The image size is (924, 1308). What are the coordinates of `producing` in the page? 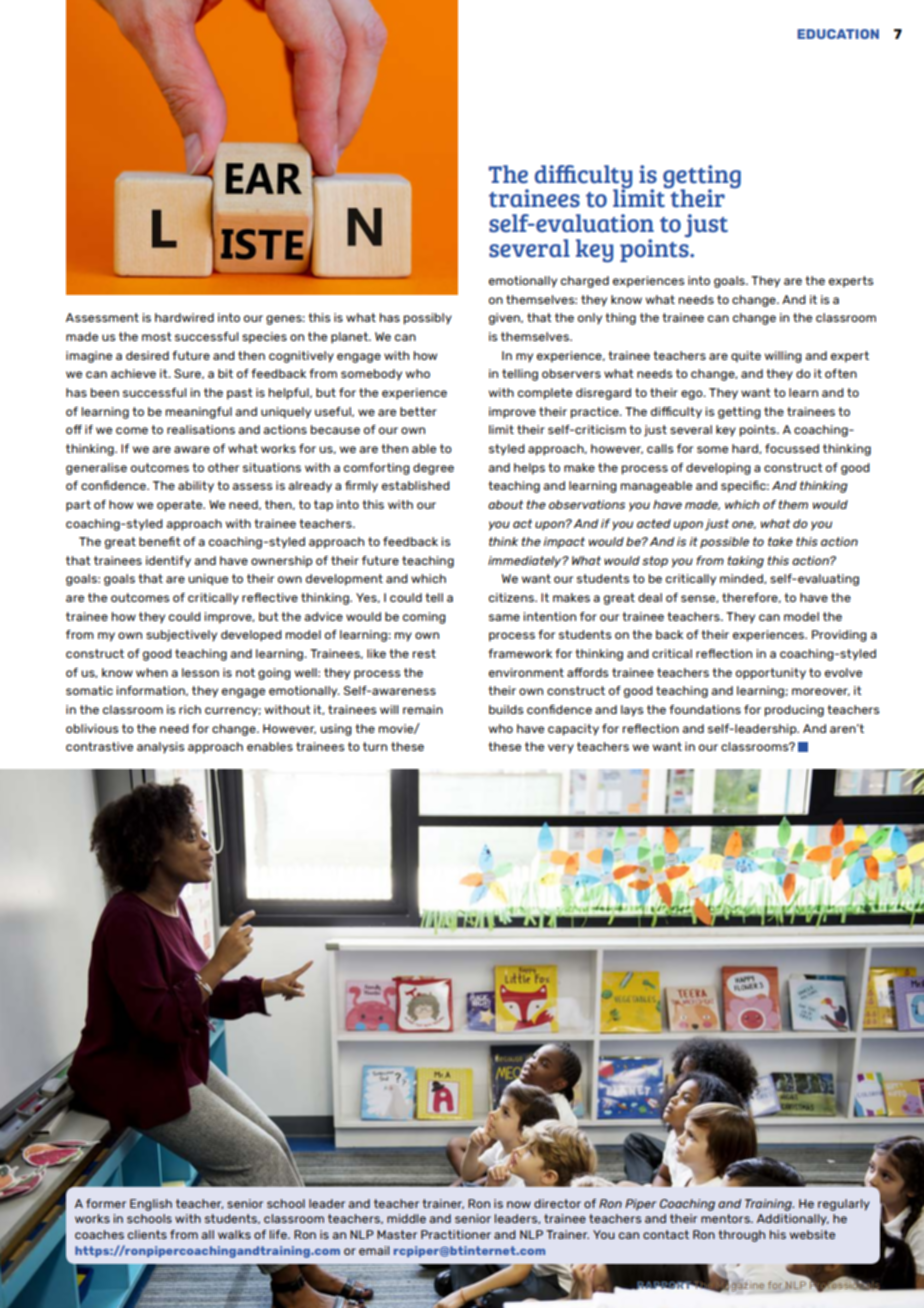 It's located at (794, 711).
